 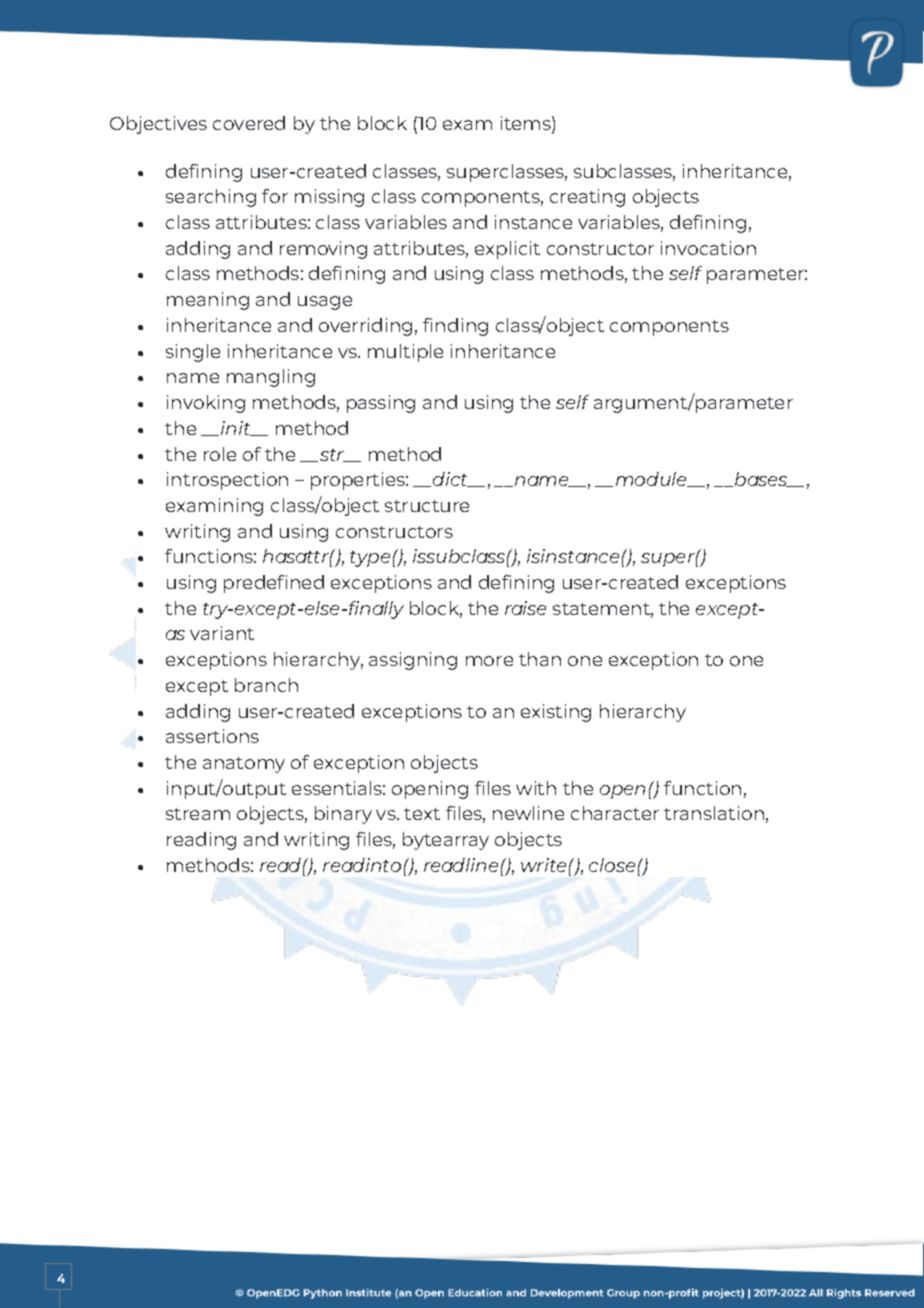 I want to click on bytearray, so click(x=446, y=841).
